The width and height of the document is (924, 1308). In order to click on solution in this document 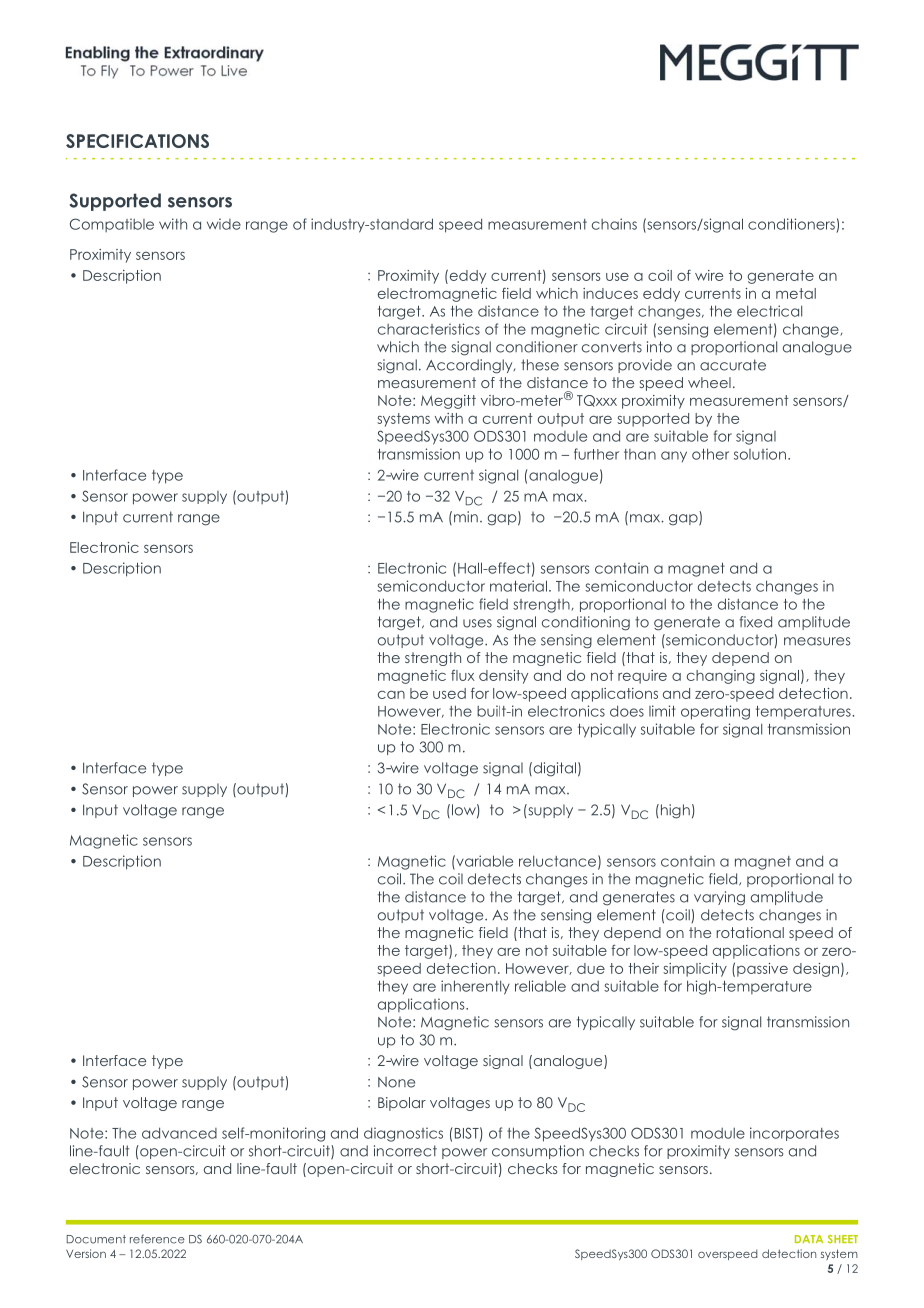, I will do `click(760, 454)`.
